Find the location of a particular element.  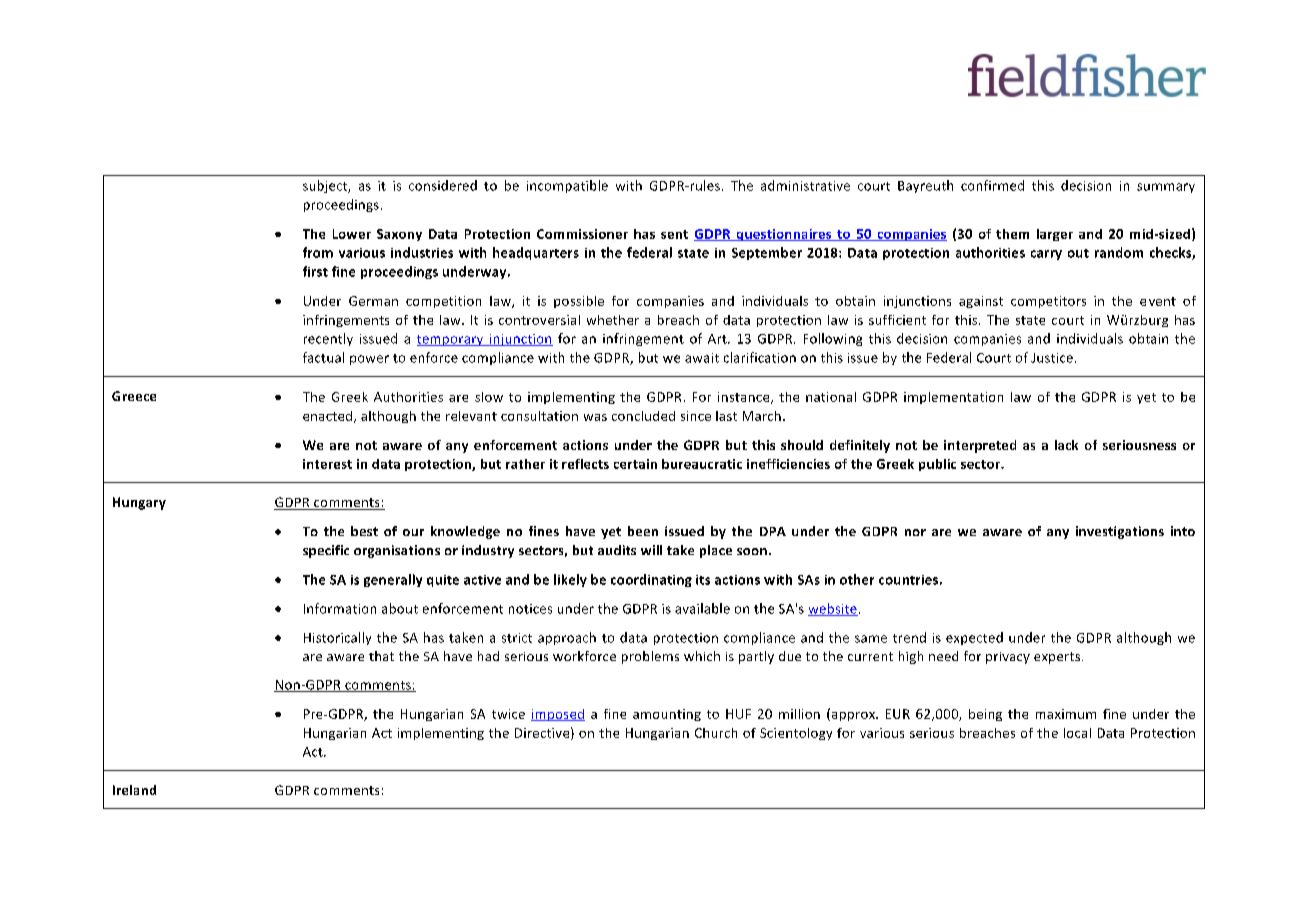

public is located at coordinates (937, 465).
